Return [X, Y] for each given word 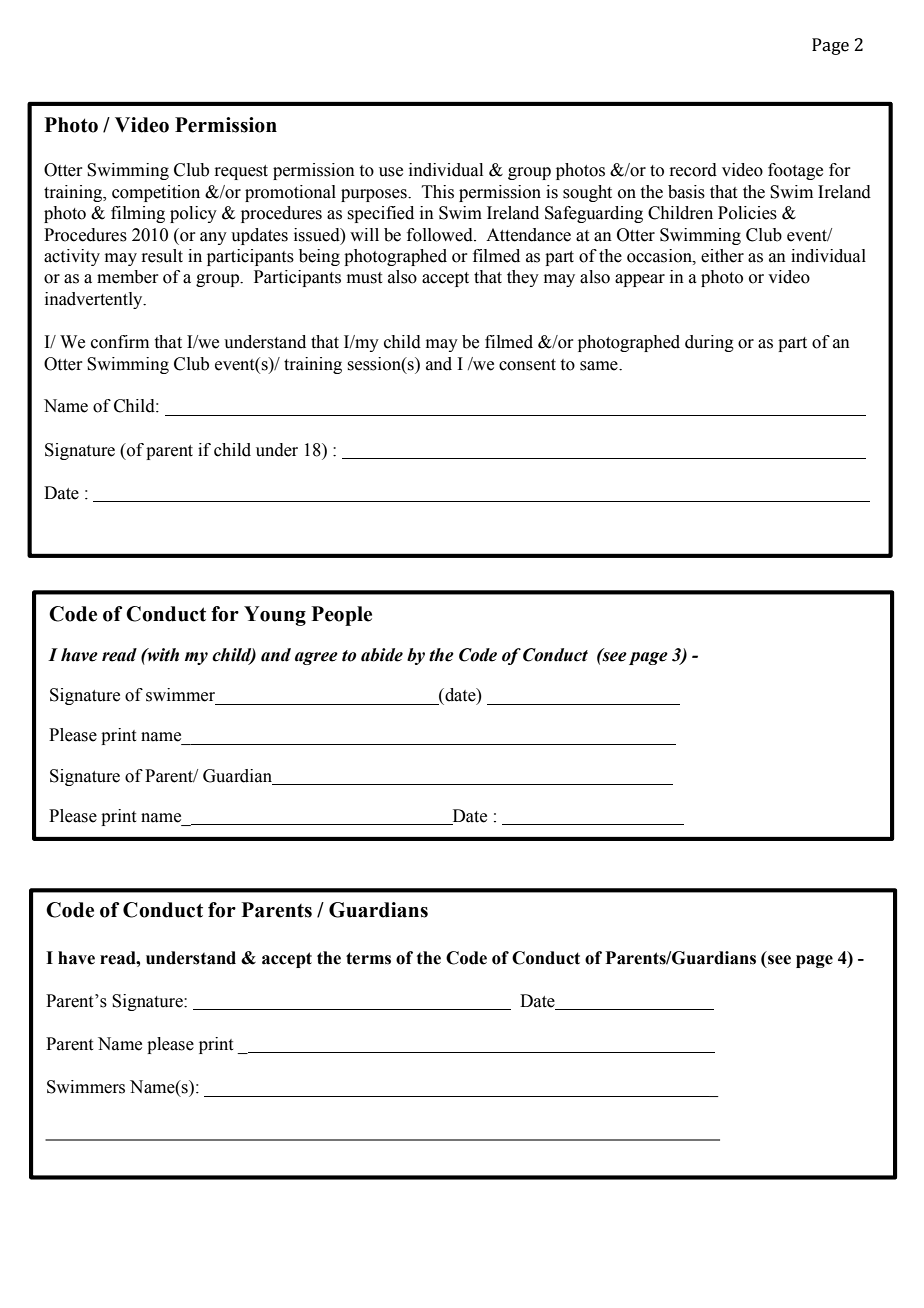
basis [686, 192]
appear [640, 280]
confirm [120, 342]
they [523, 278]
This [438, 192]
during [709, 343]
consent [527, 365]
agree [316, 658]
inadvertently [95, 300]
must [364, 278]
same [600, 366]
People [342, 616]
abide [382, 655]
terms [368, 958]
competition [156, 193]
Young [275, 616]
